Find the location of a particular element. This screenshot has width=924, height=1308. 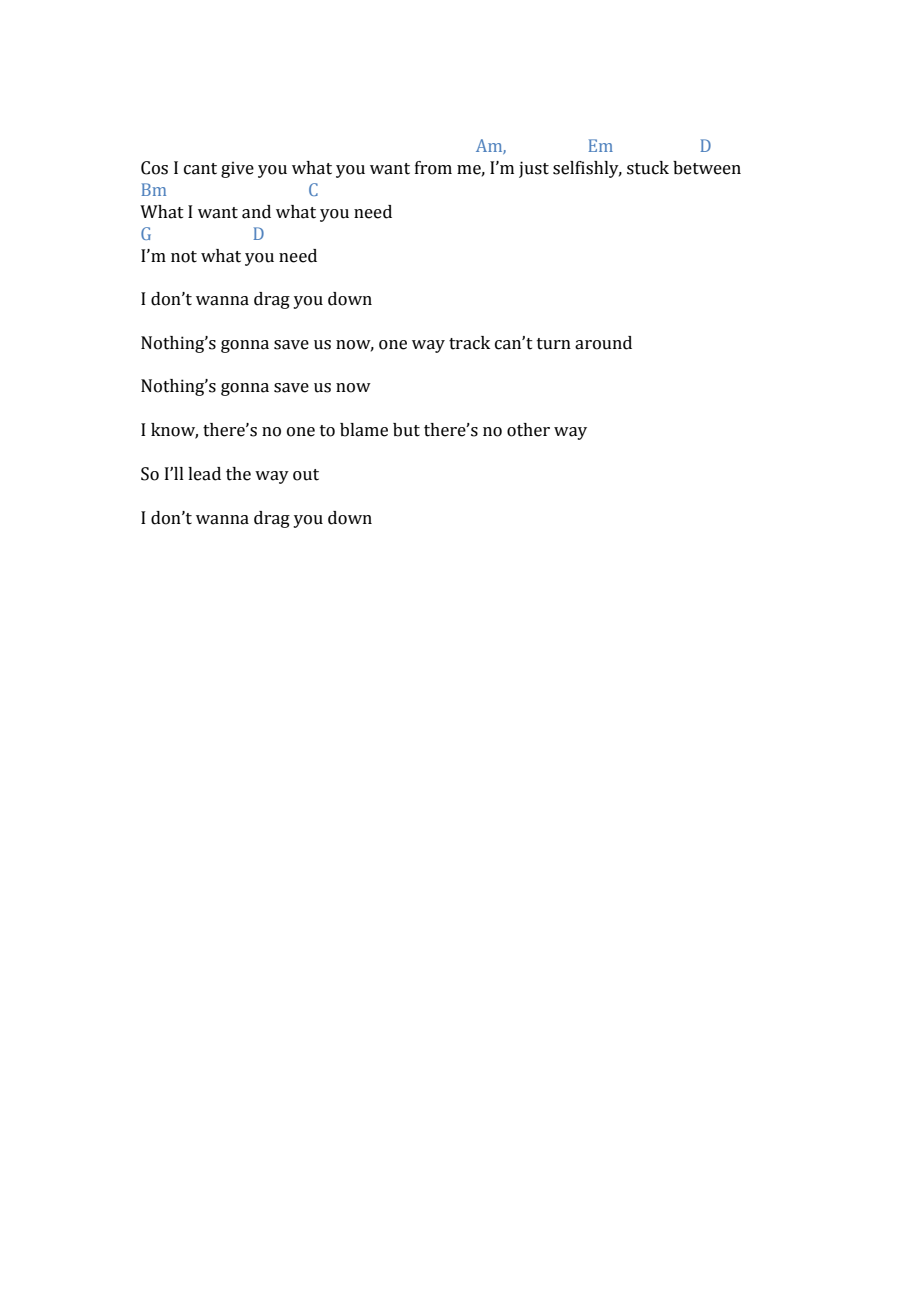

but is located at coordinates (406, 430).
